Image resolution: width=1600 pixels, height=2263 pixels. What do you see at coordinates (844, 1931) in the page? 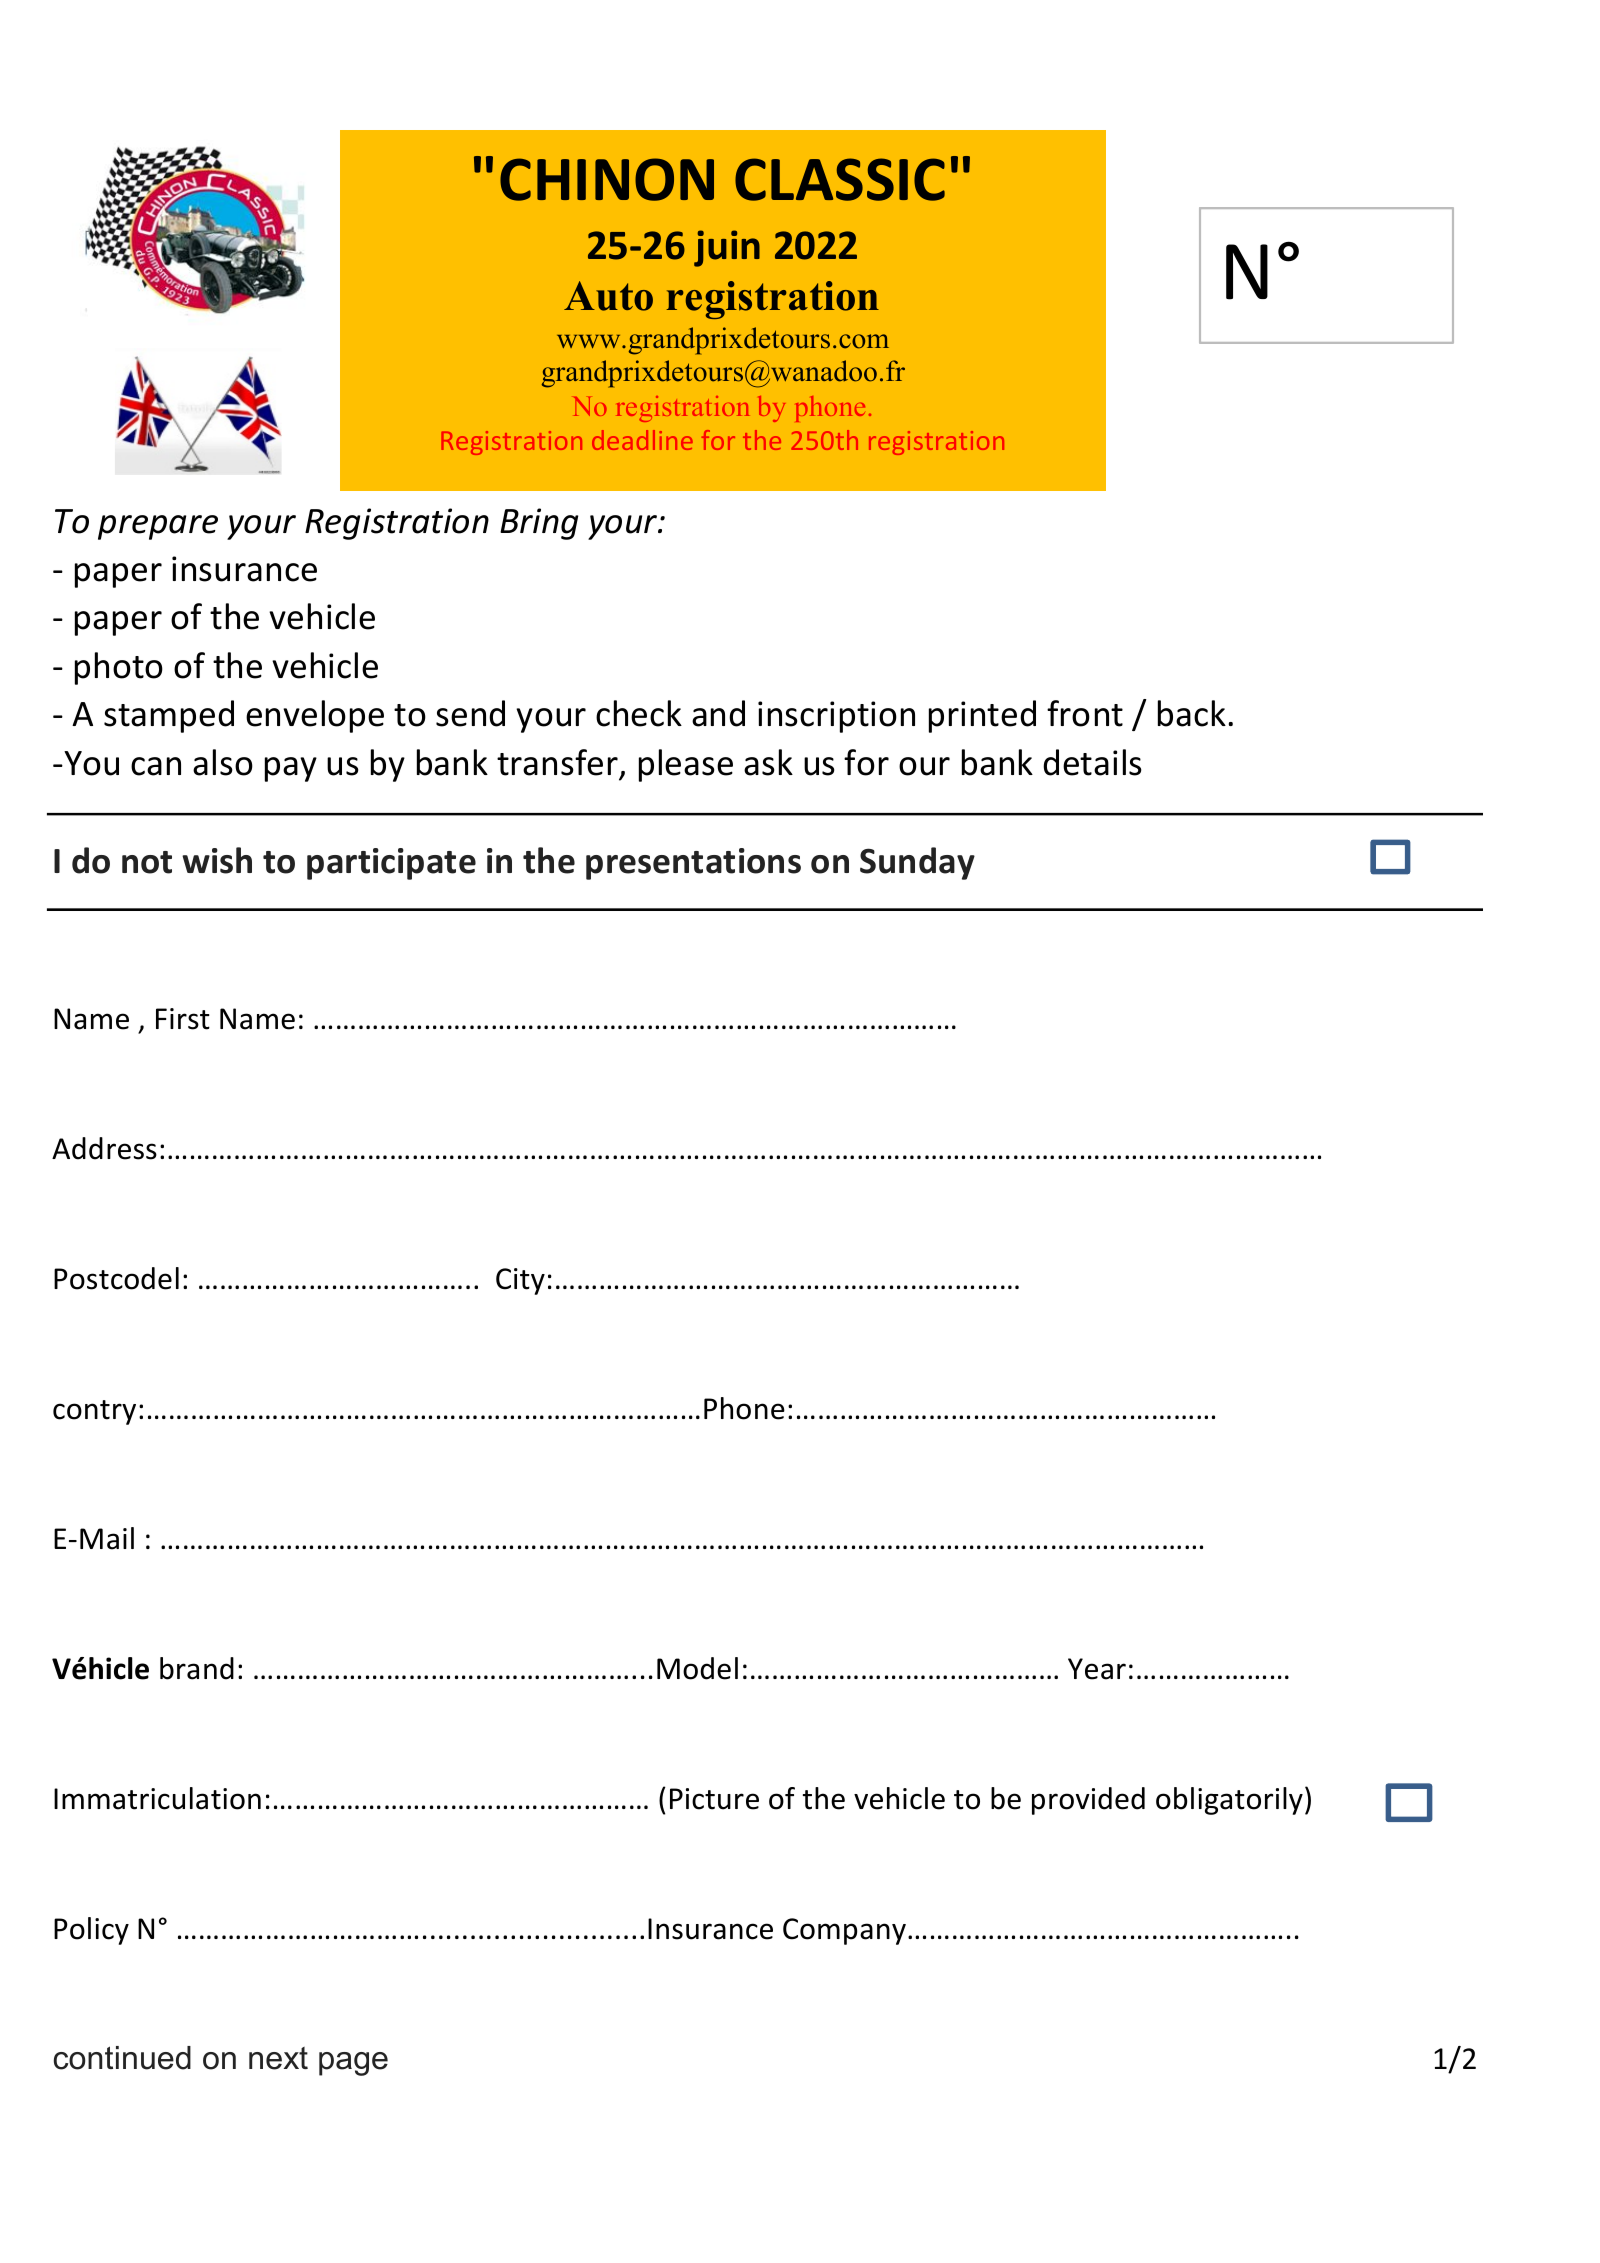
I see `Company` at bounding box center [844, 1931].
